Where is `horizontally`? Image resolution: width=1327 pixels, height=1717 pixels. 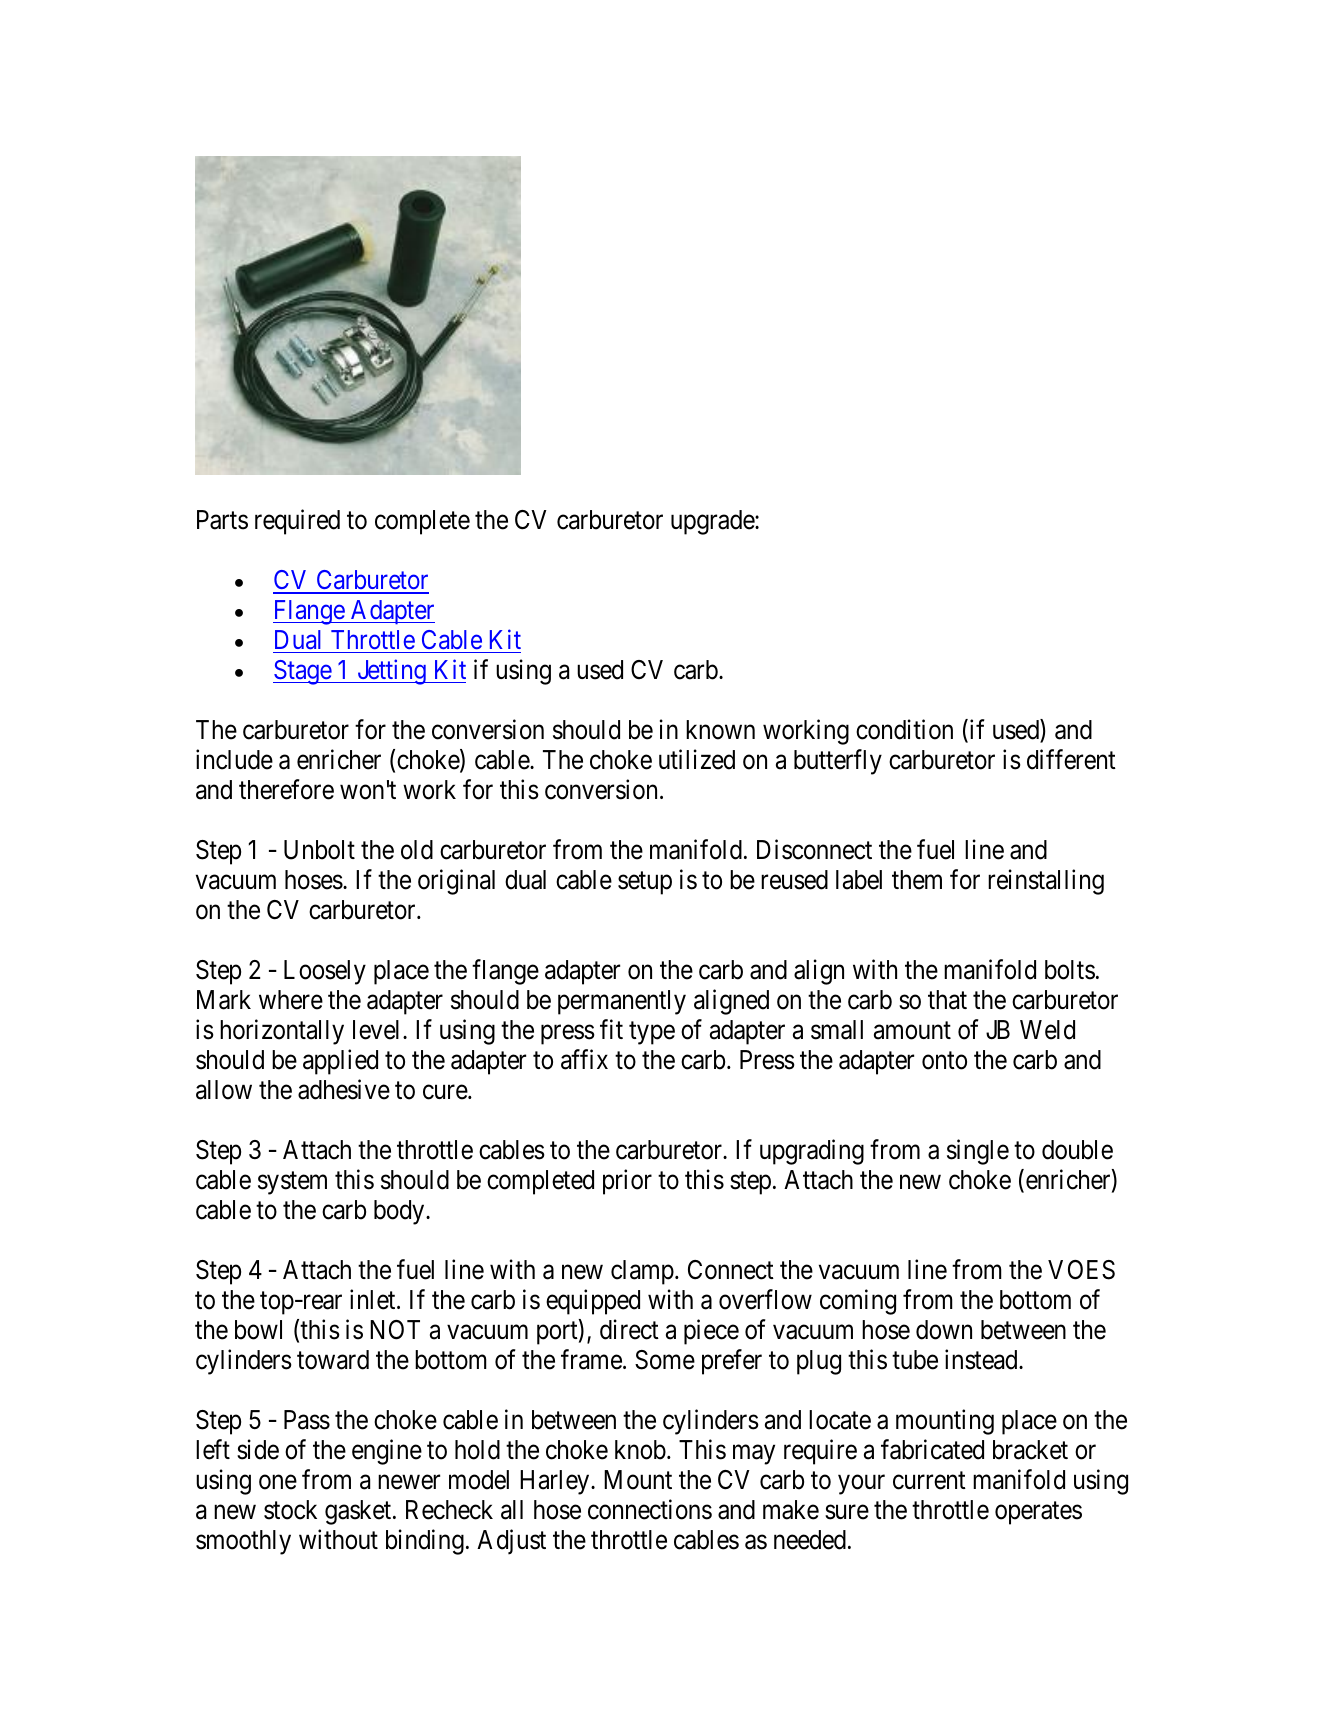
horizontally is located at coordinates (282, 1032).
